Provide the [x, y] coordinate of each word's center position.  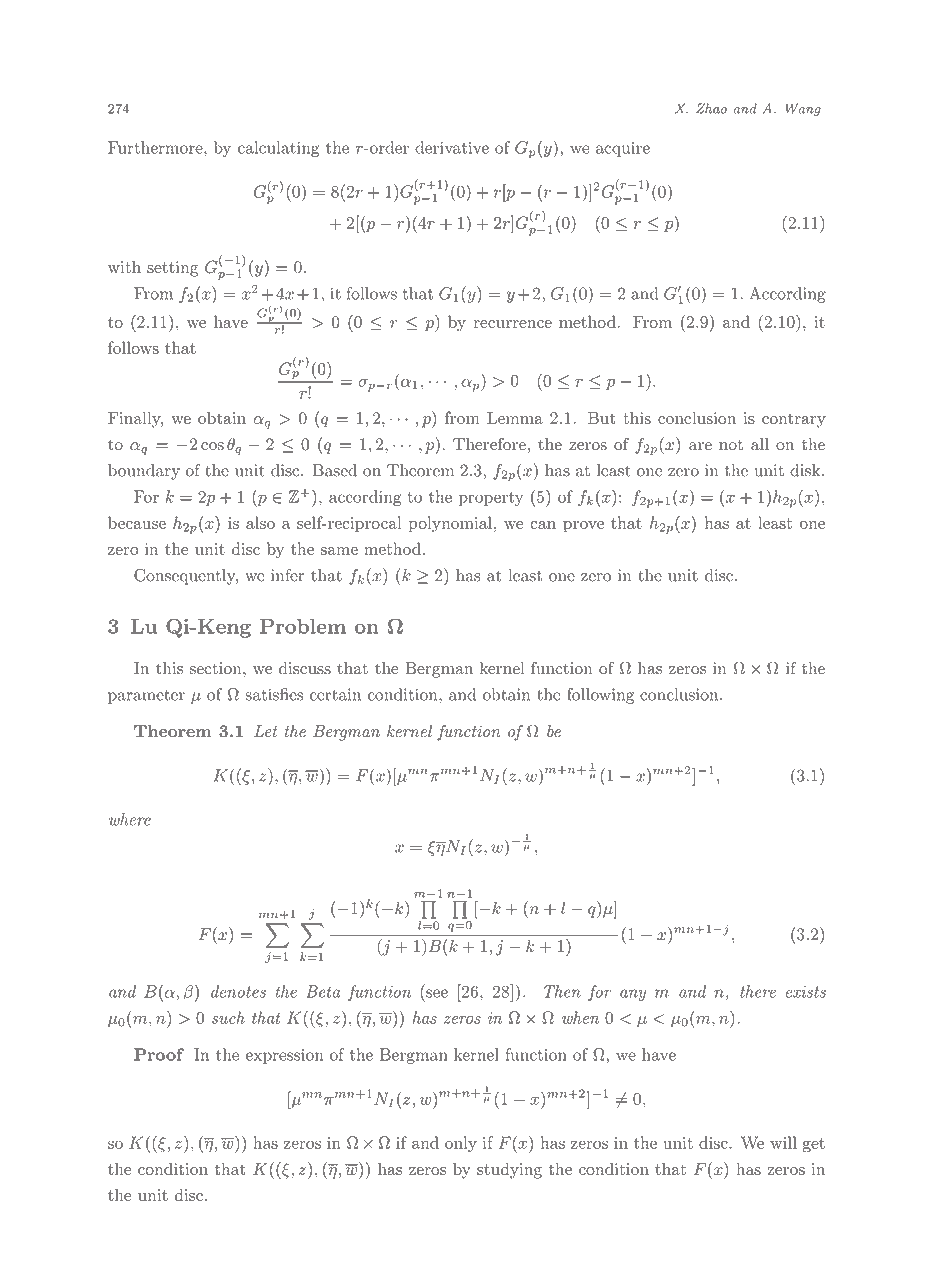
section [217, 668]
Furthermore [156, 147]
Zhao [711, 108]
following [600, 696]
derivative [452, 147]
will [783, 1142]
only [461, 1144]
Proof [159, 1054]
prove [583, 526]
